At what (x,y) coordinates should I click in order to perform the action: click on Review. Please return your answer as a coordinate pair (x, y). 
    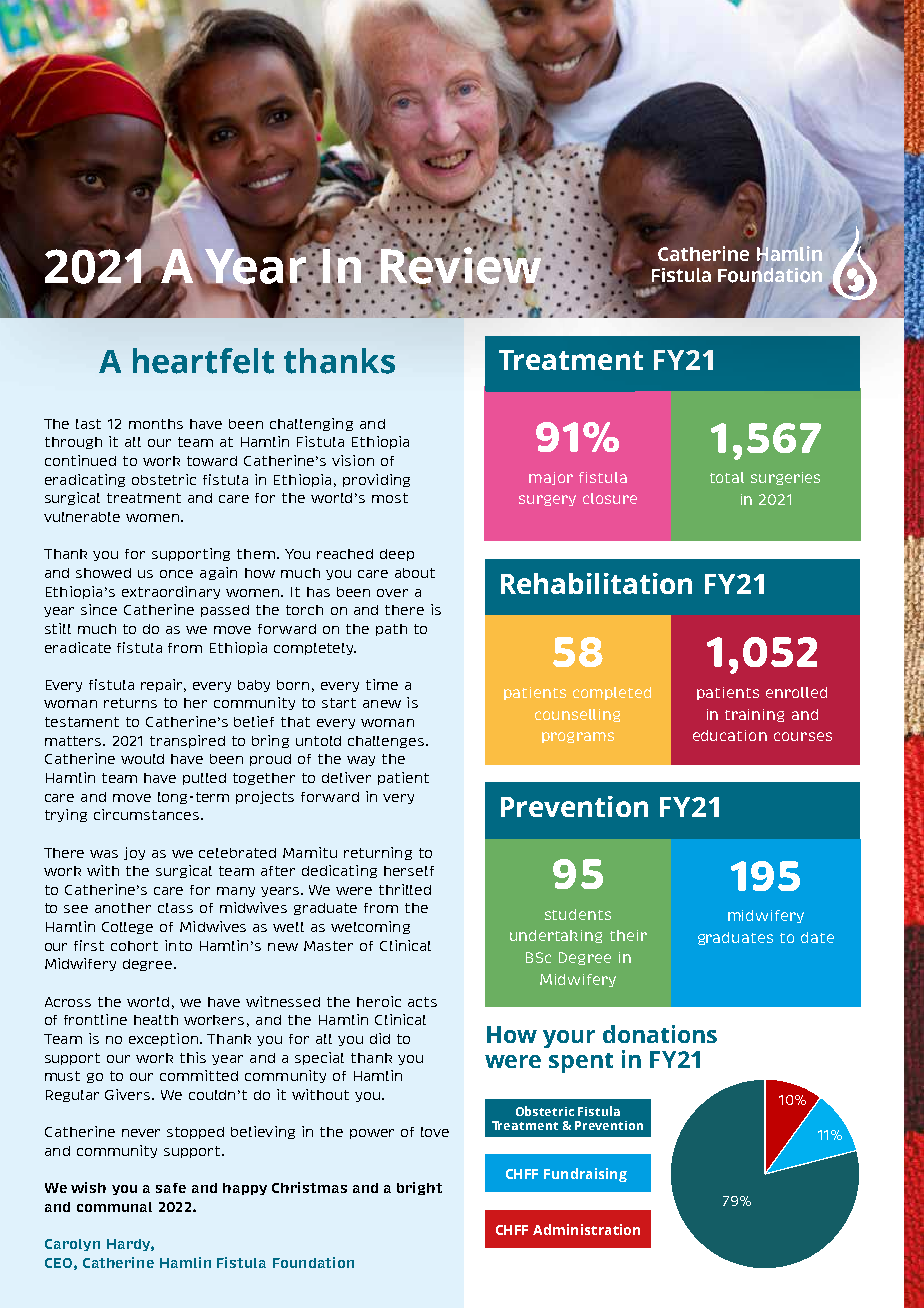
    Looking at the image, I should click on (461, 265).
